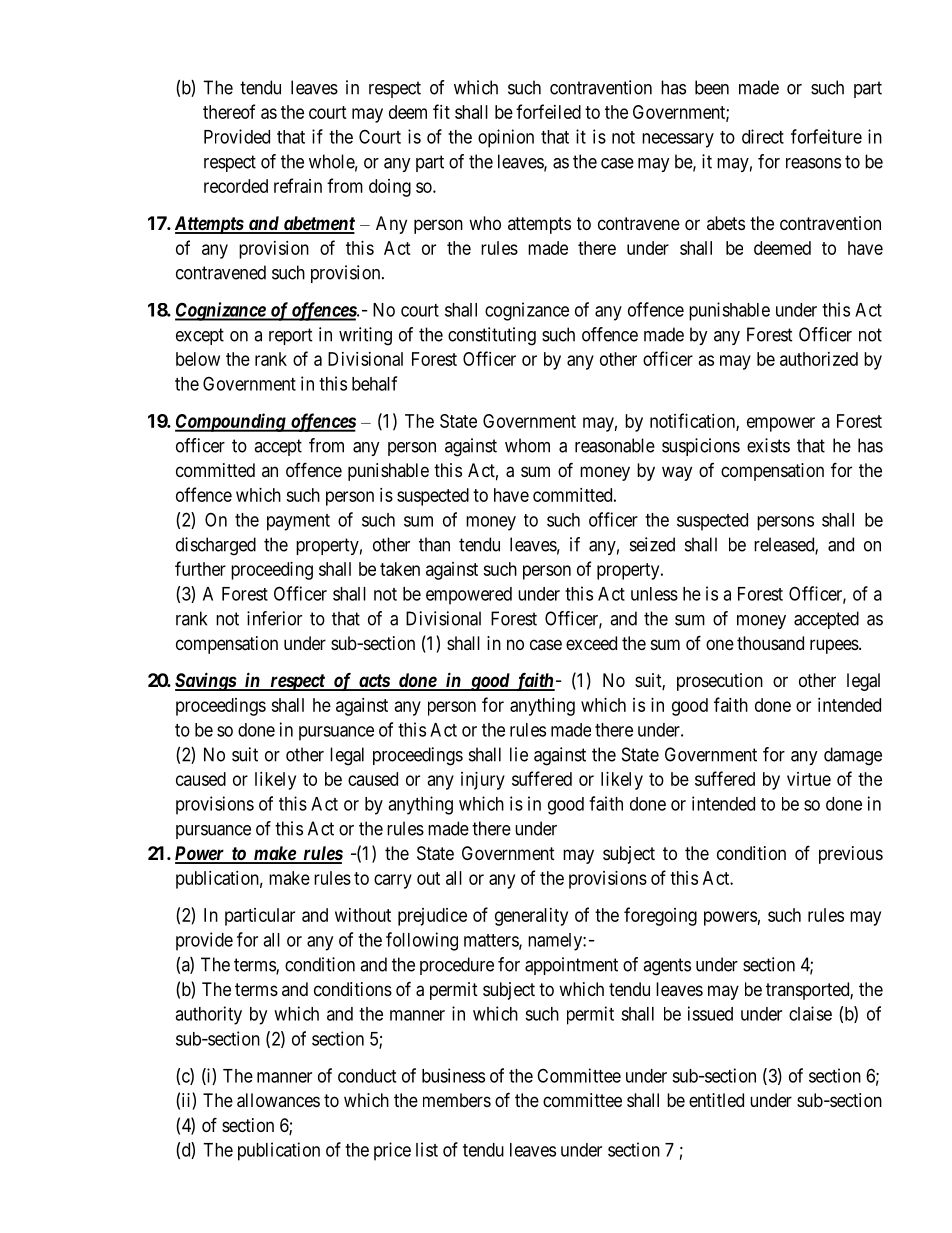 The width and height of the document is (952, 1233). I want to click on direct, so click(763, 136).
